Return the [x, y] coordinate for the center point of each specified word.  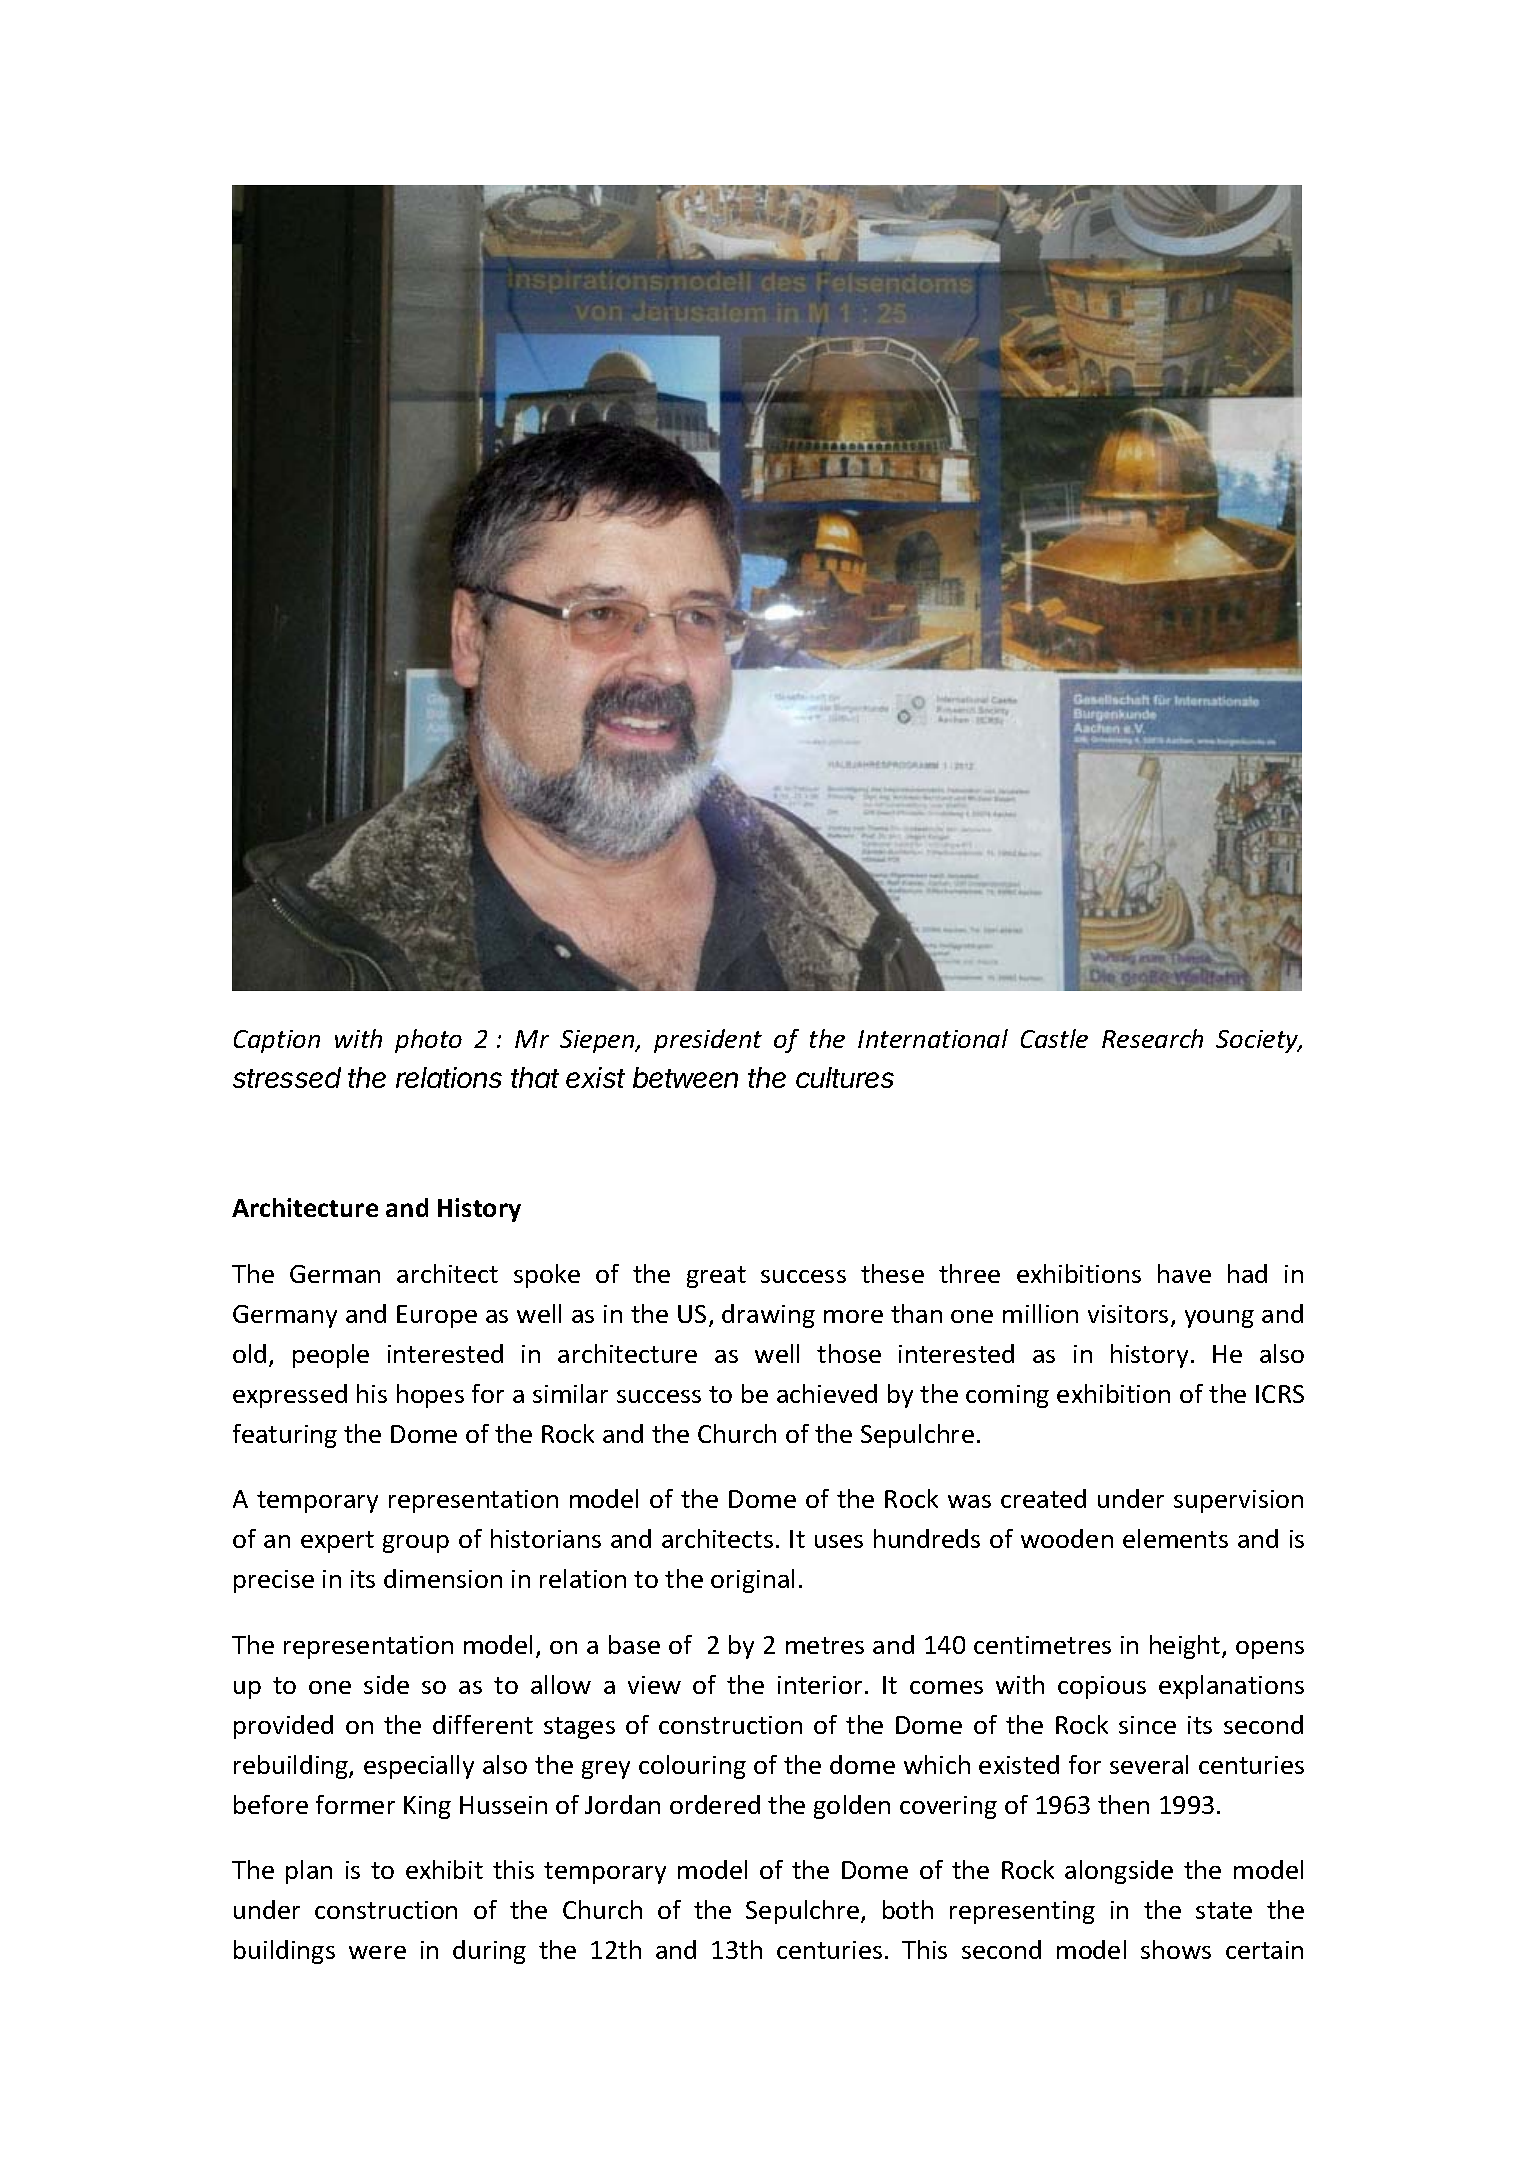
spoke [547, 1276]
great [716, 1277]
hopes [430, 1396]
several [1149, 1764]
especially [419, 1767]
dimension [443, 1578]
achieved [827, 1393]
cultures [845, 1077]
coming [1007, 1396]
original [752, 1581]
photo [428, 1041]
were [377, 1952]
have [1184, 1273]
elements [1175, 1538]
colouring [692, 1767]
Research [1152, 1038]
